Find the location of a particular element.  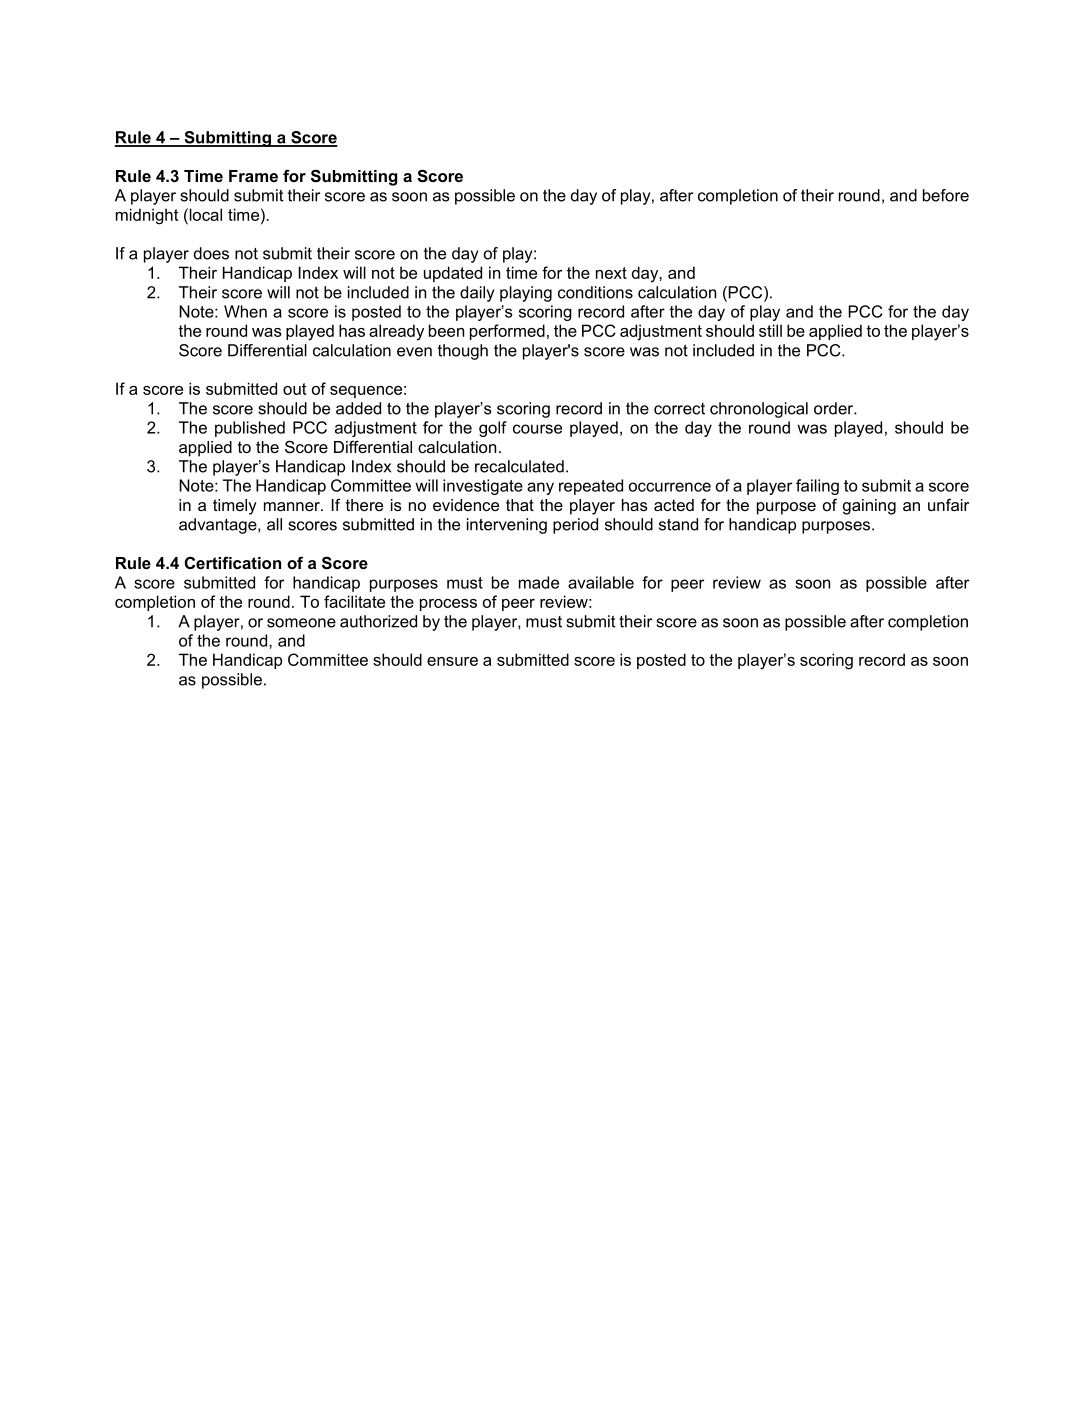

before is located at coordinates (946, 195).
